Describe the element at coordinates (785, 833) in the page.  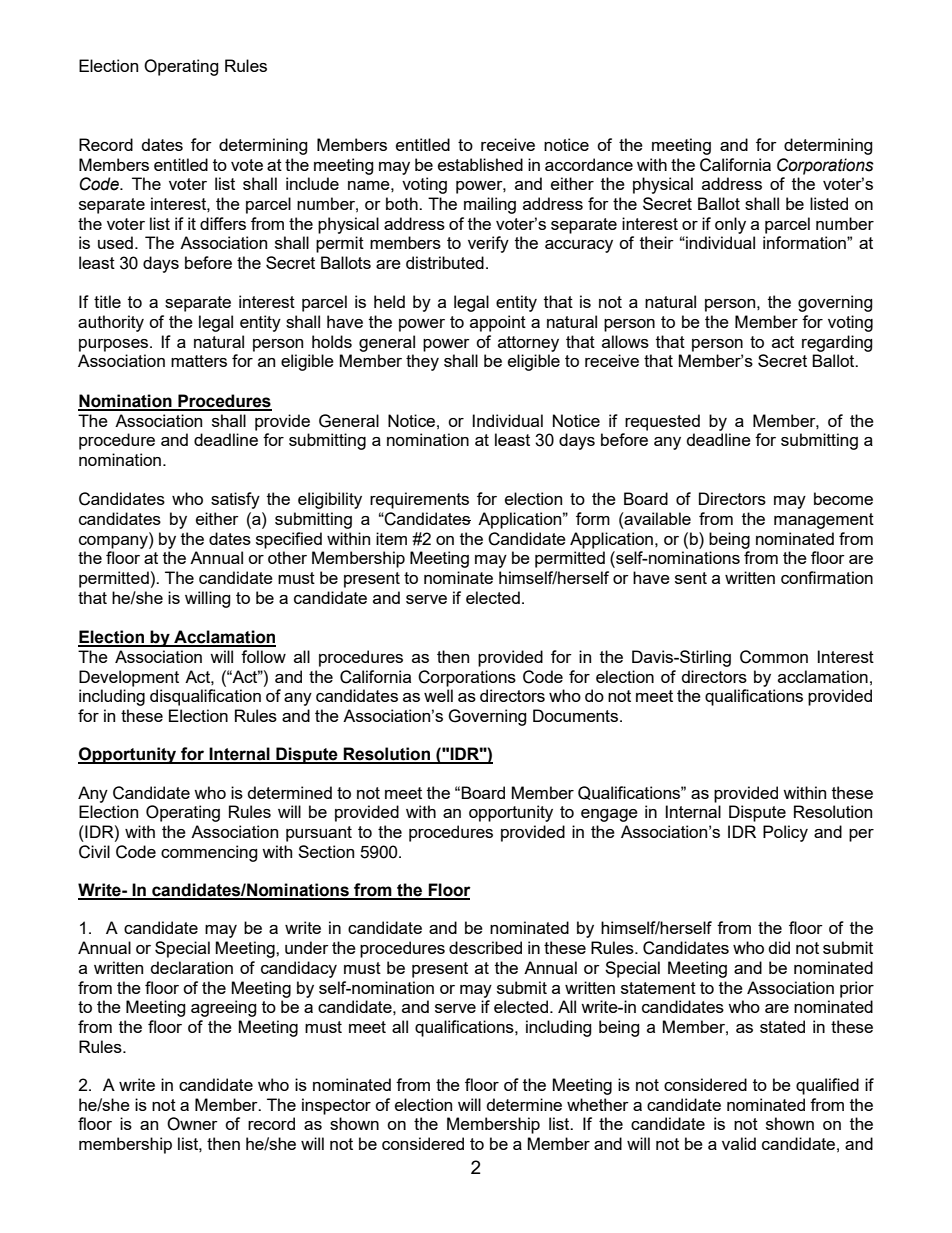
I see `Policy` at that location.
